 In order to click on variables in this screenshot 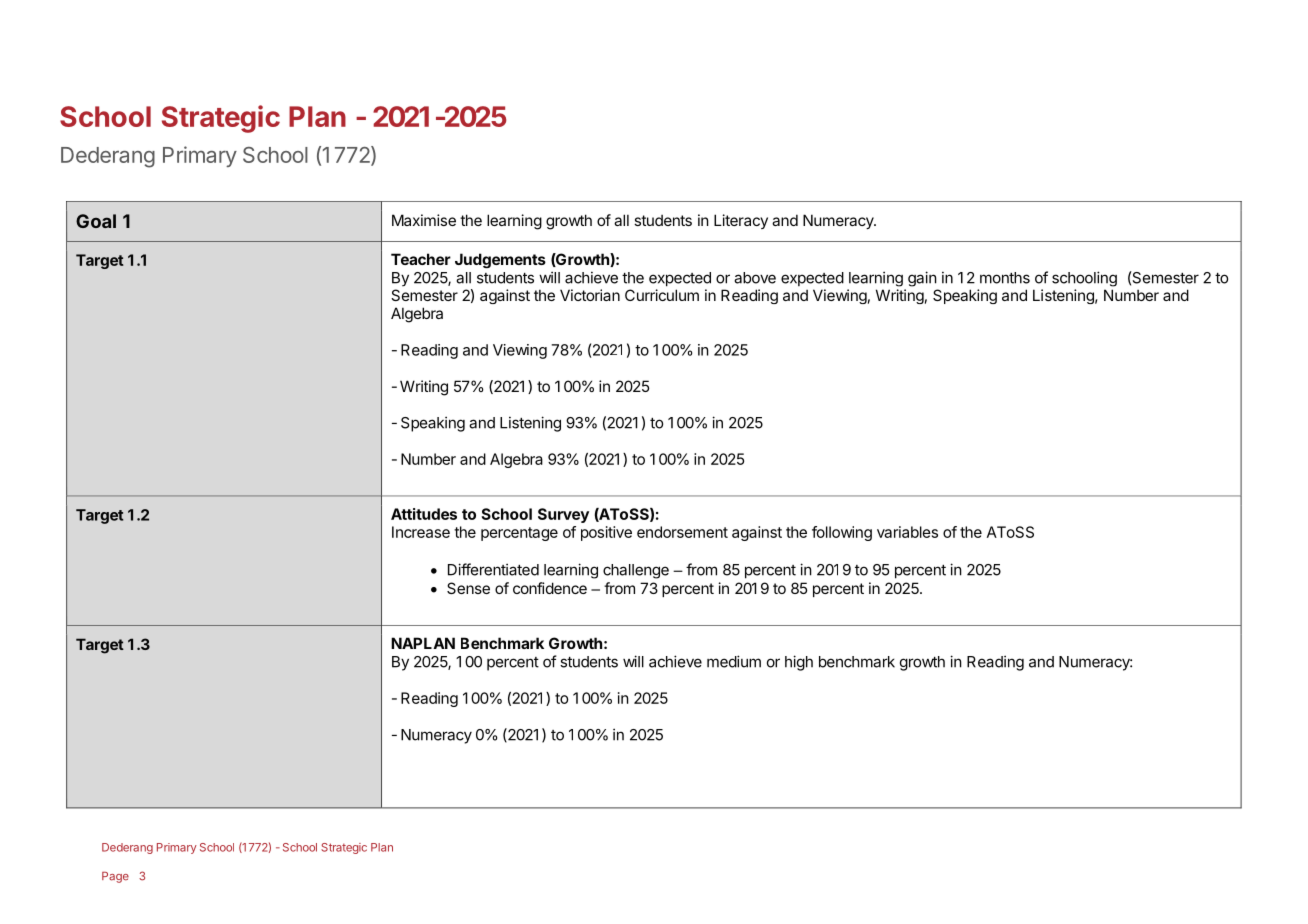, I will do `click(907, 532)`.
